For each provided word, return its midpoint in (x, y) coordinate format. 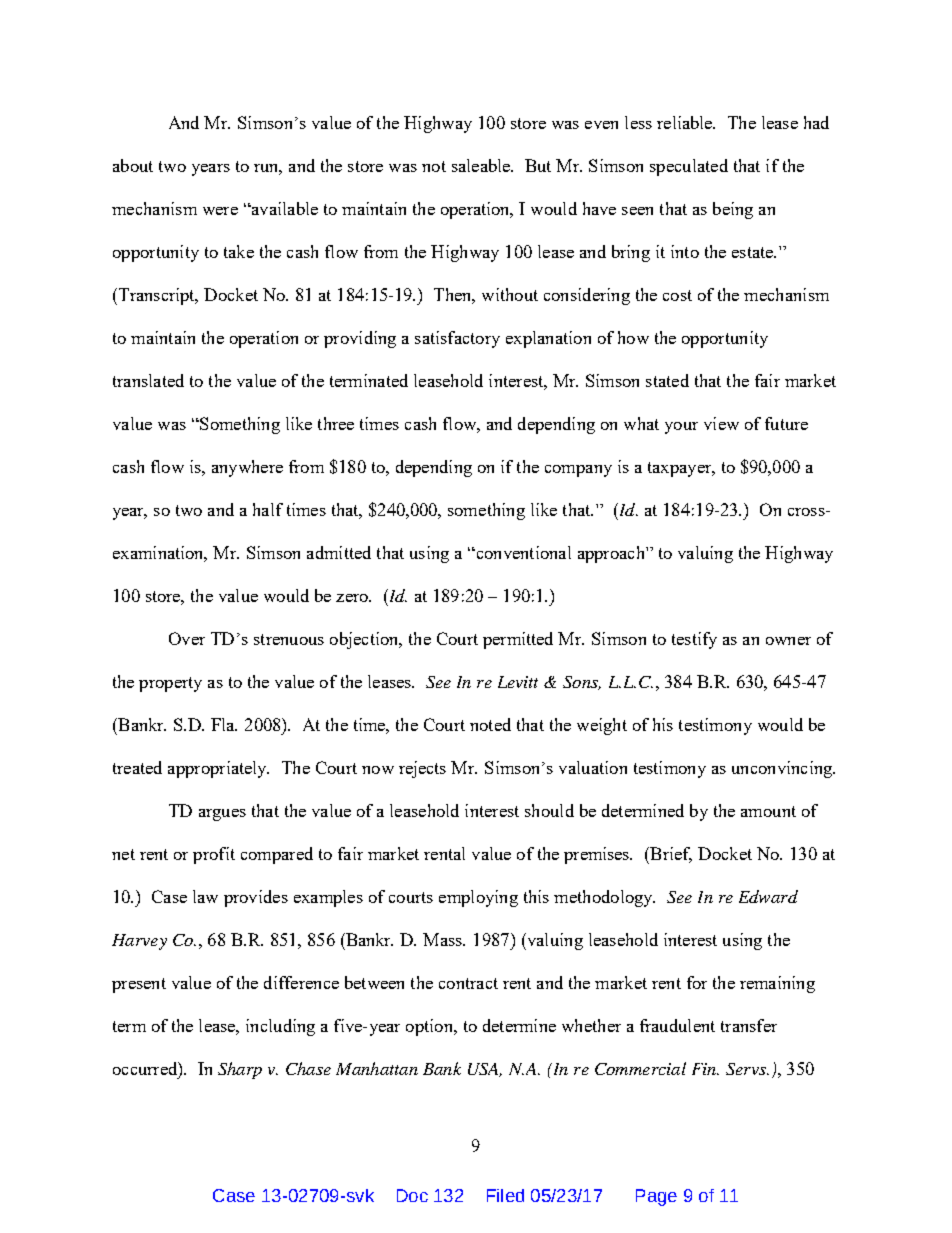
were (220, 211)
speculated (689, 167)
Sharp (240, 1070)
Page (656, 1197)
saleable (482, 165)
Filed (505, 1195)
